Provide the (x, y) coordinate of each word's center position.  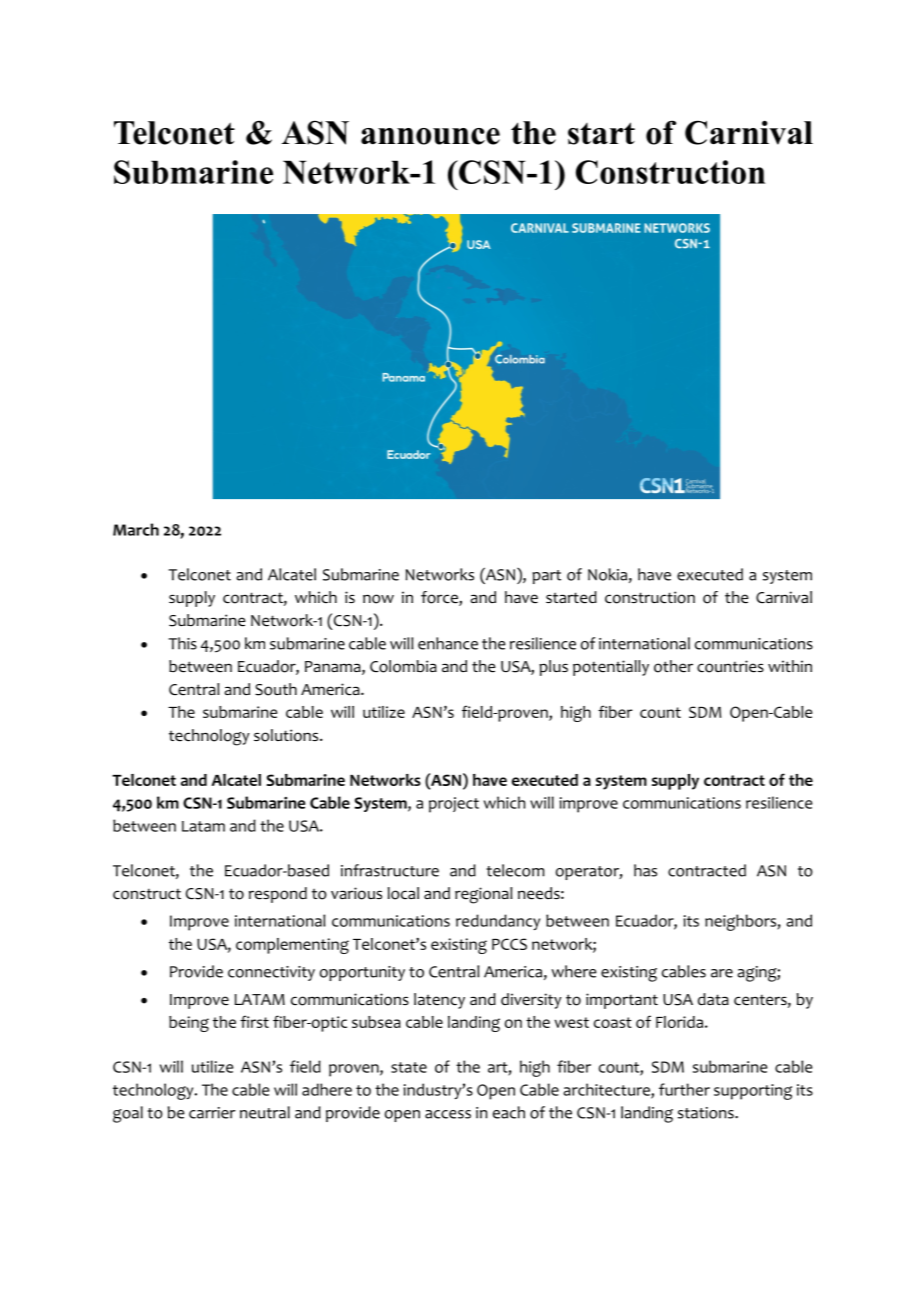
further (684, 1089)
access (448, 1114)
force (440, 598)
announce (430, 136)
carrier (212, 1113)
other (673, 666)
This (183, 643)
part (546, 577)
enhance (448, 643)
